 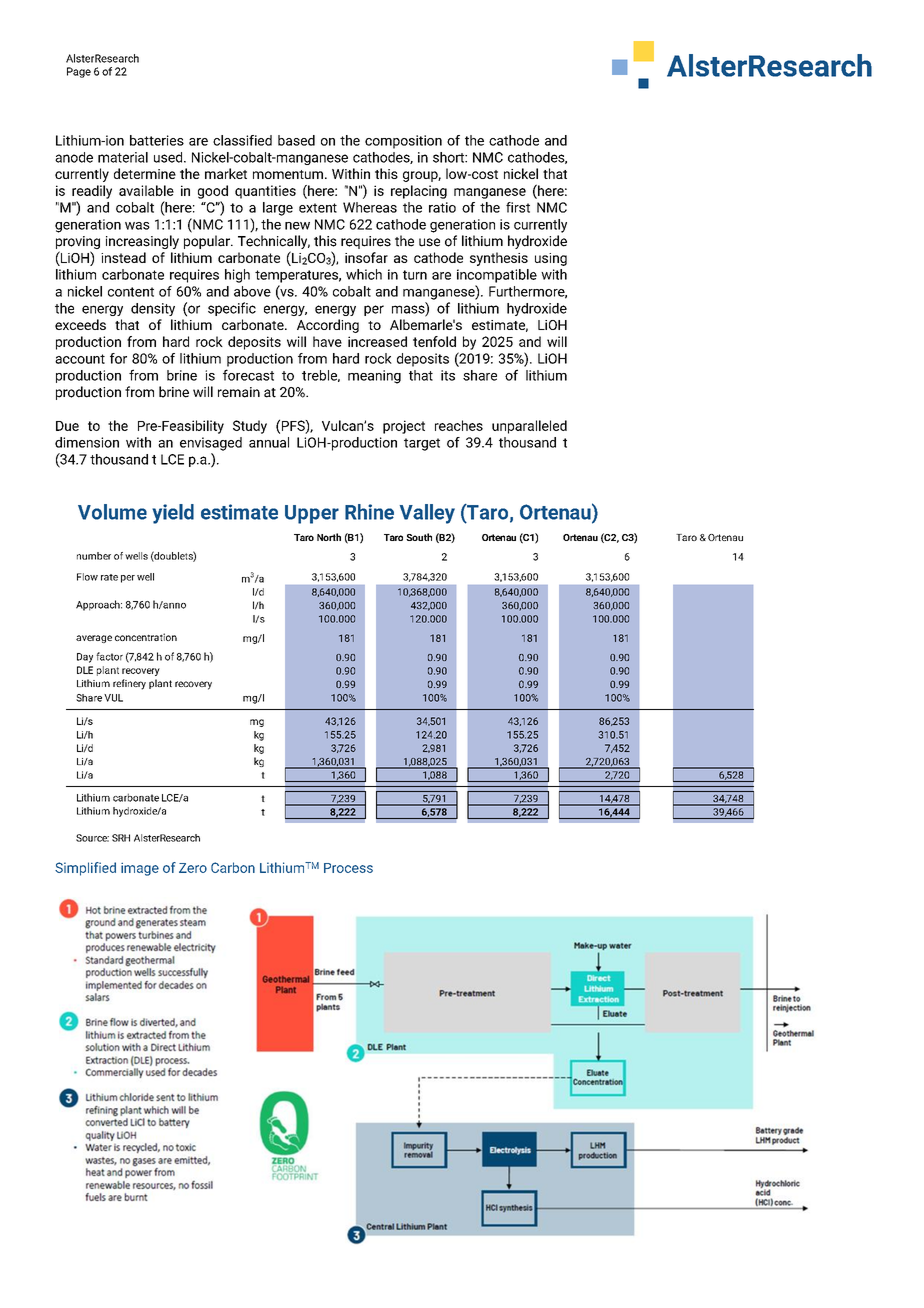 What do you see at coordinates (434, 341) in the screenshot?
I see `tenfold` at bounding box center [434, 341].
